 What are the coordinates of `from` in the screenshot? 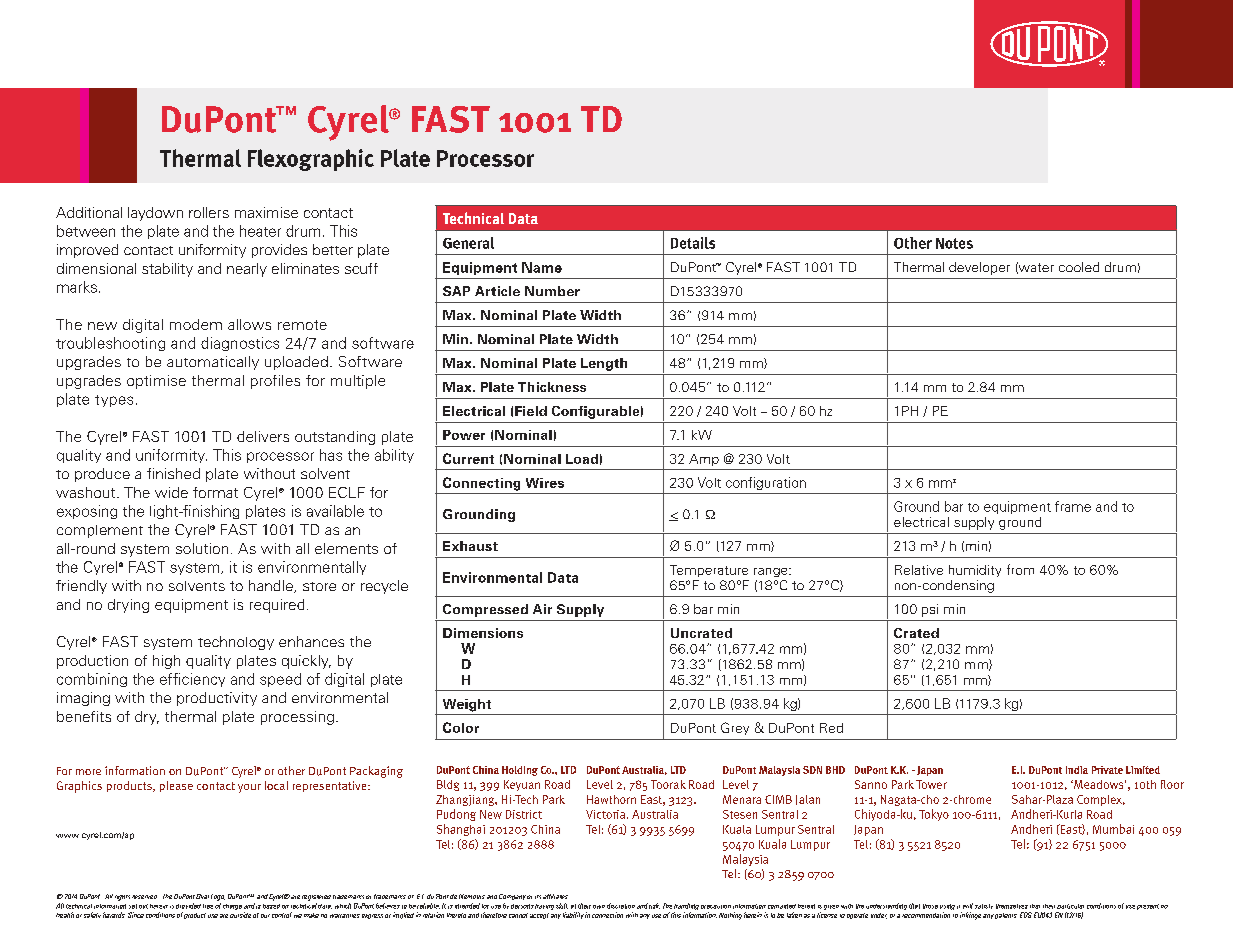 It's located at (1020, 569).
